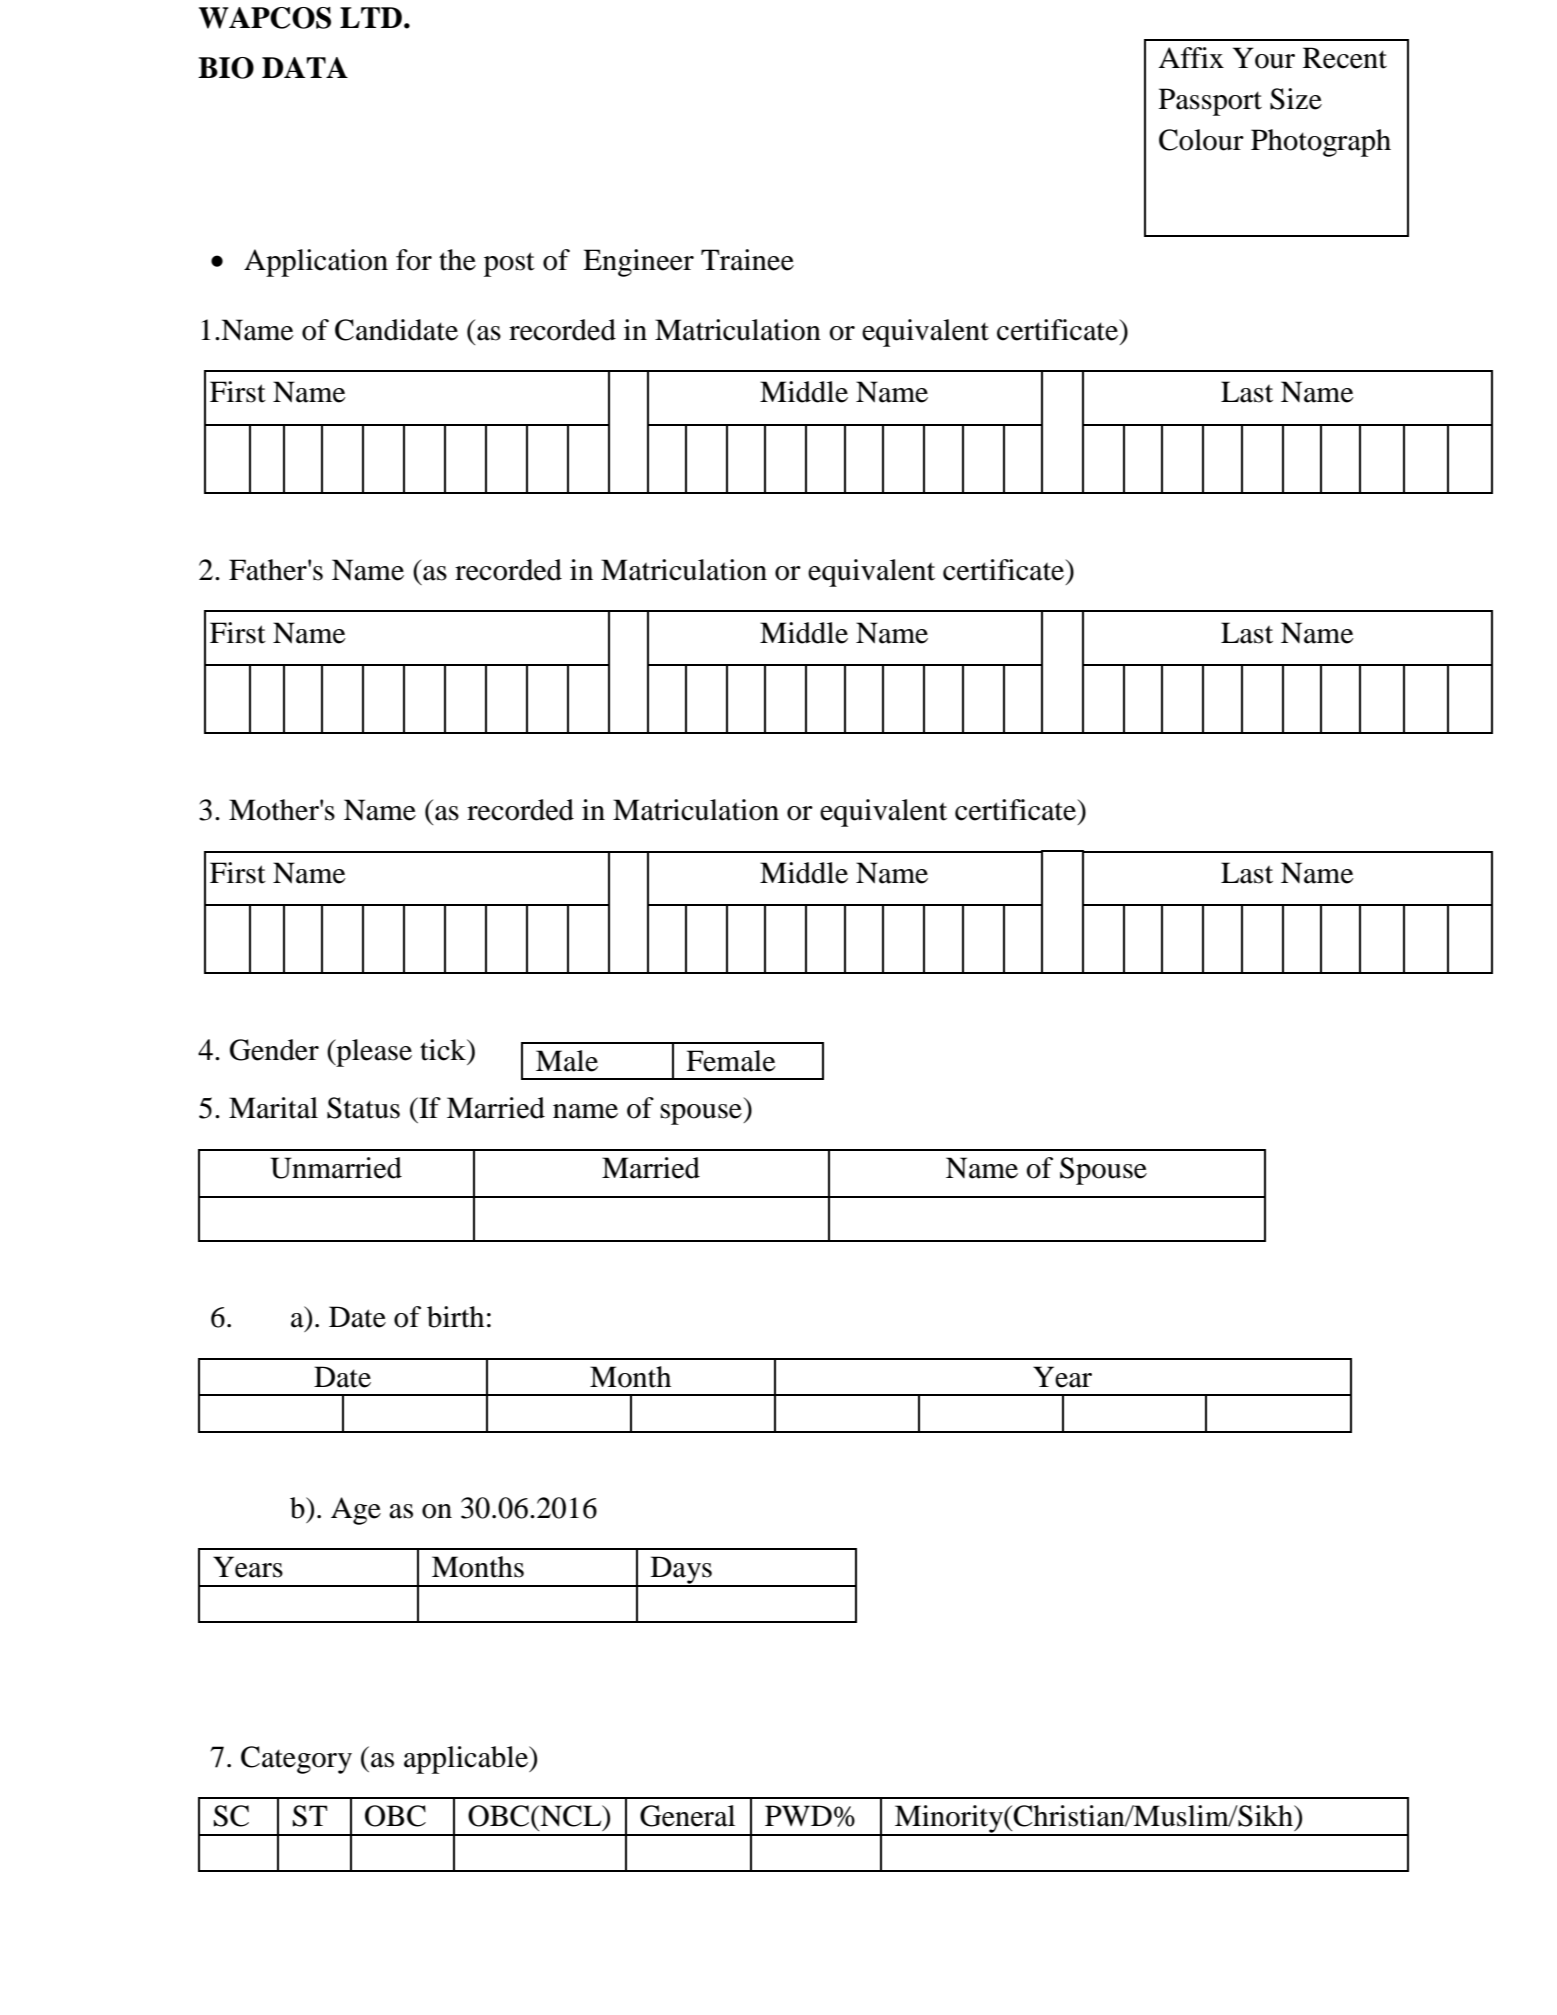  What do you see at coordinates (681, 1571) in the page?
I see `Days` at bounding box center [681, 1571].
